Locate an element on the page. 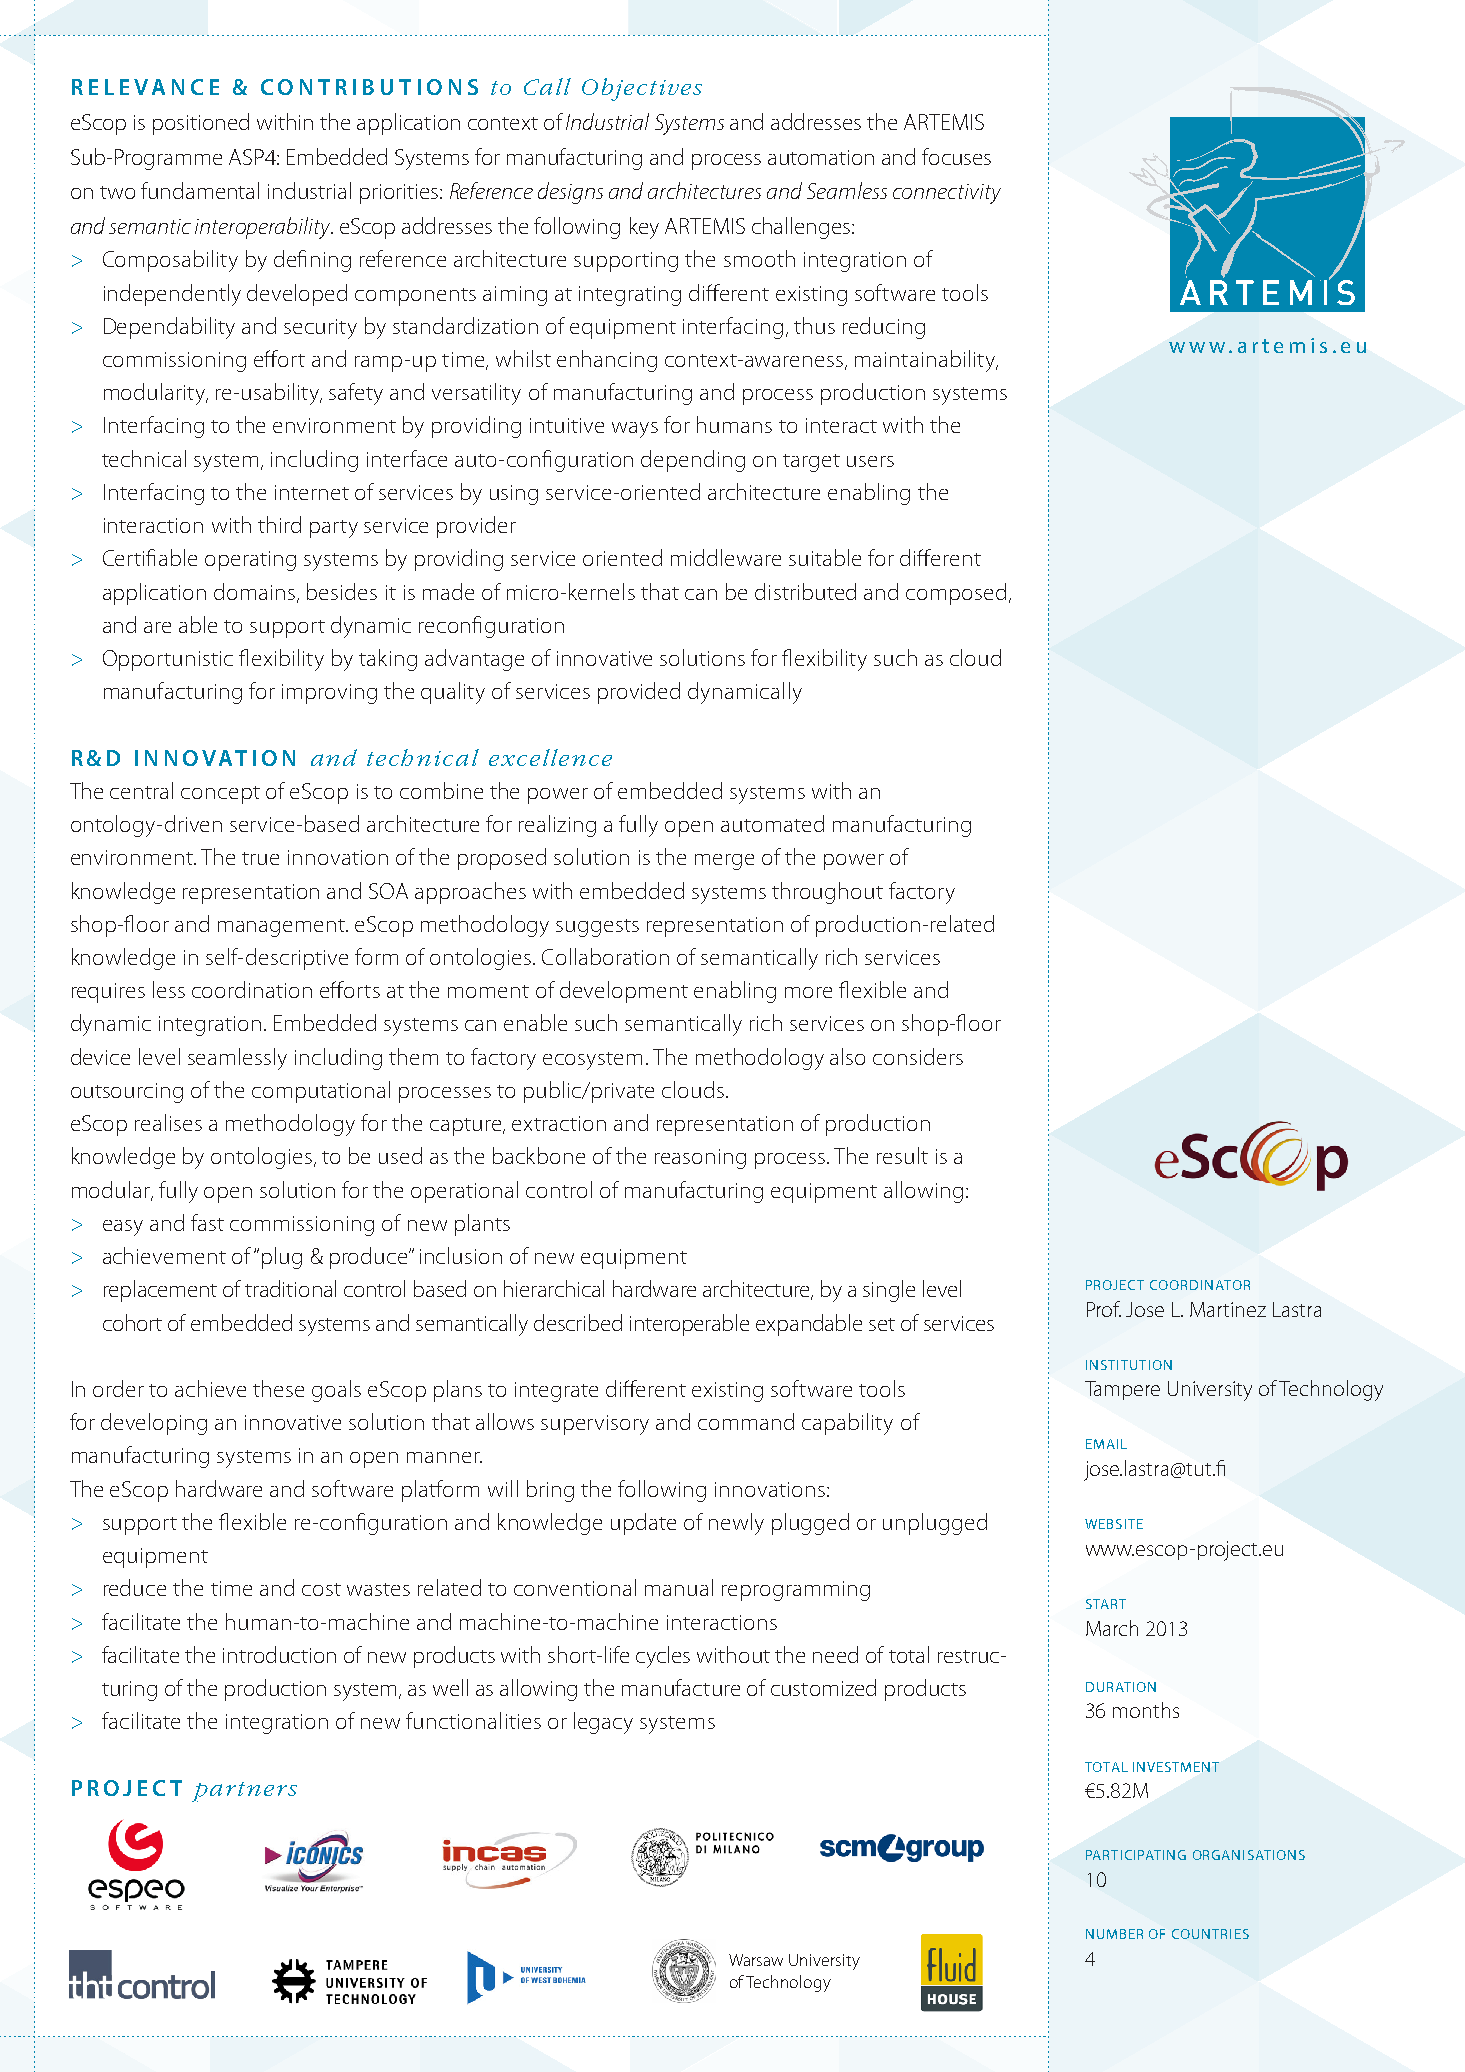  positioned is located at coordinates (201, 124).
